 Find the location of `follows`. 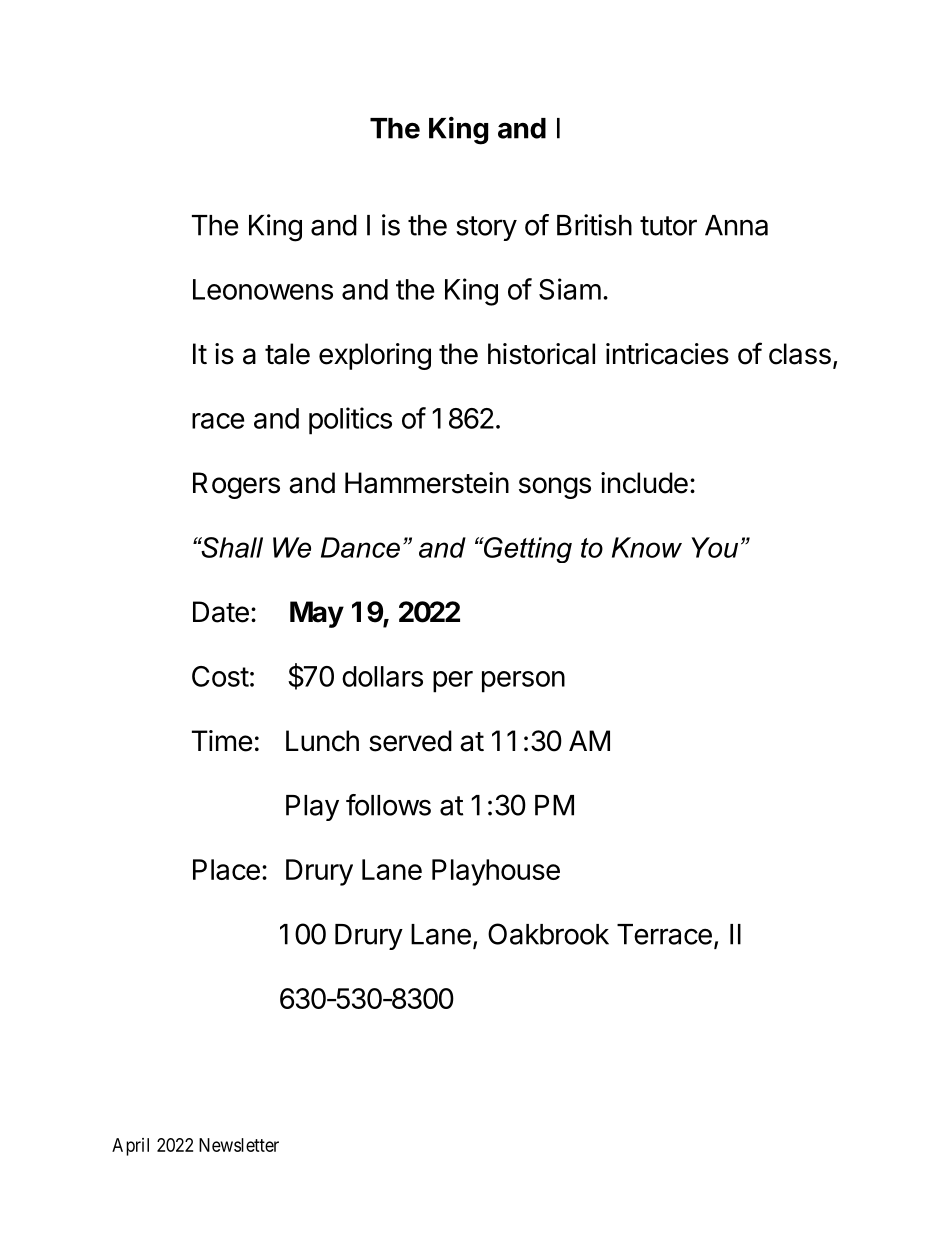

follows is located at coordinates (388, 805).
